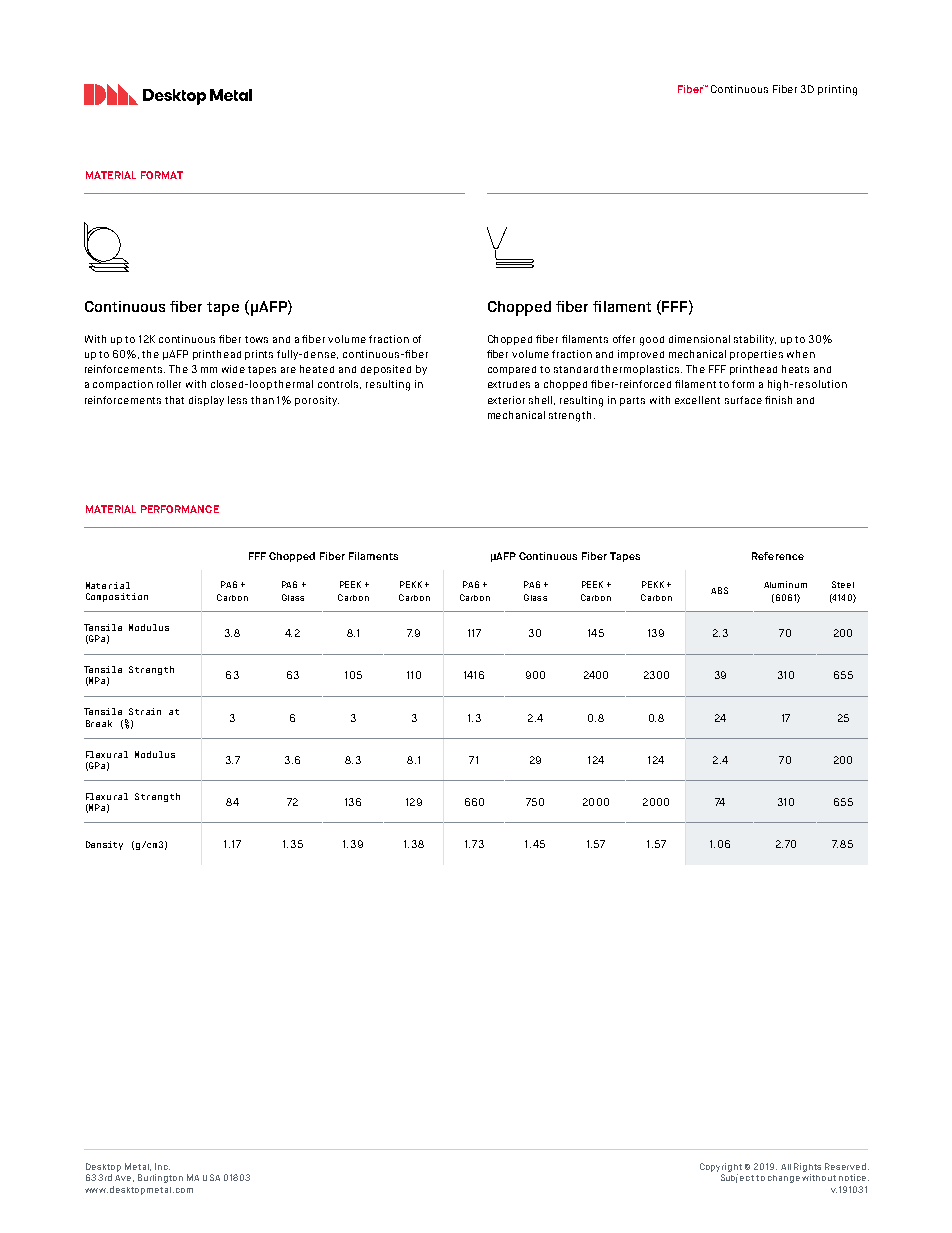 This screenshot has height=1233, width=952. Describe the element at coordinates (506, 400) in the screenshot. I see `exterior` at that location.
